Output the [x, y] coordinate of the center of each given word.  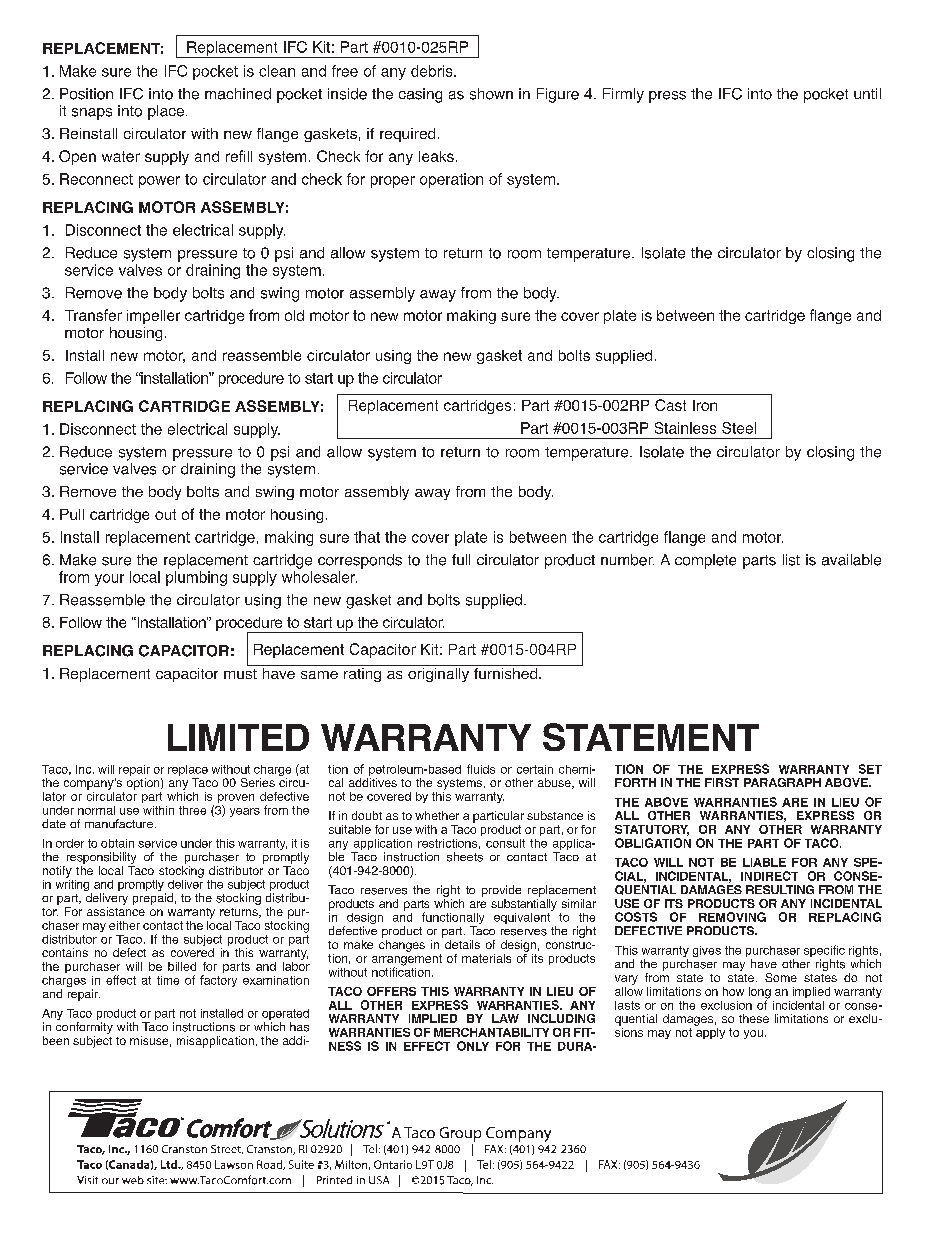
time [168, 980]
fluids [481, 769]
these [754, 1018]
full [461, 559]
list [791, 560]
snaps [92, 114]
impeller [153, 317]
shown [491, 94]
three [192, 810]
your [109, 580]
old [294, 315]
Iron [705, 405]
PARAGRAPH [782, 782]
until [867, 93]
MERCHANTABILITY [491, 1032]
